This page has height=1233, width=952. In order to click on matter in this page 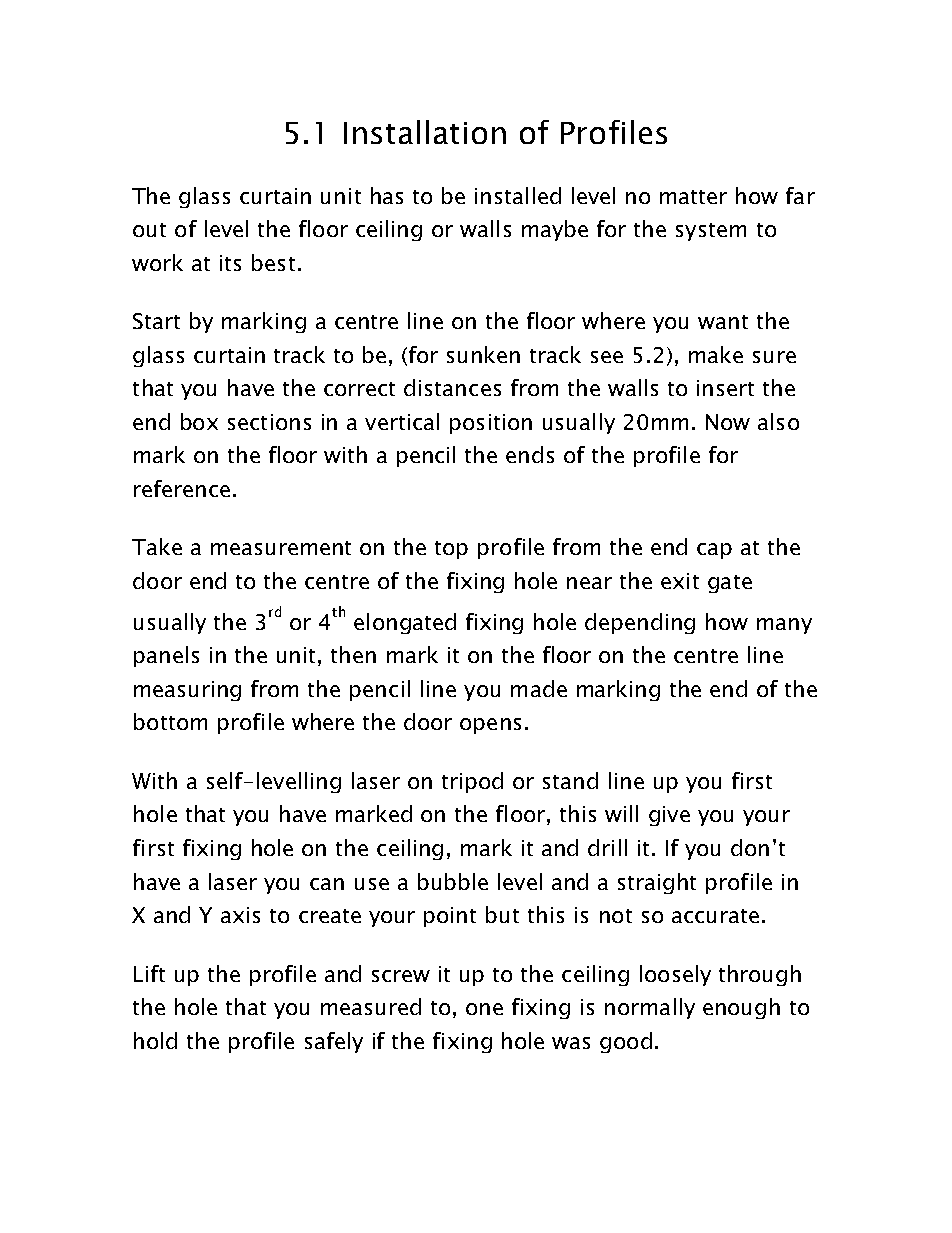, I will do `click(693, 197)`.
